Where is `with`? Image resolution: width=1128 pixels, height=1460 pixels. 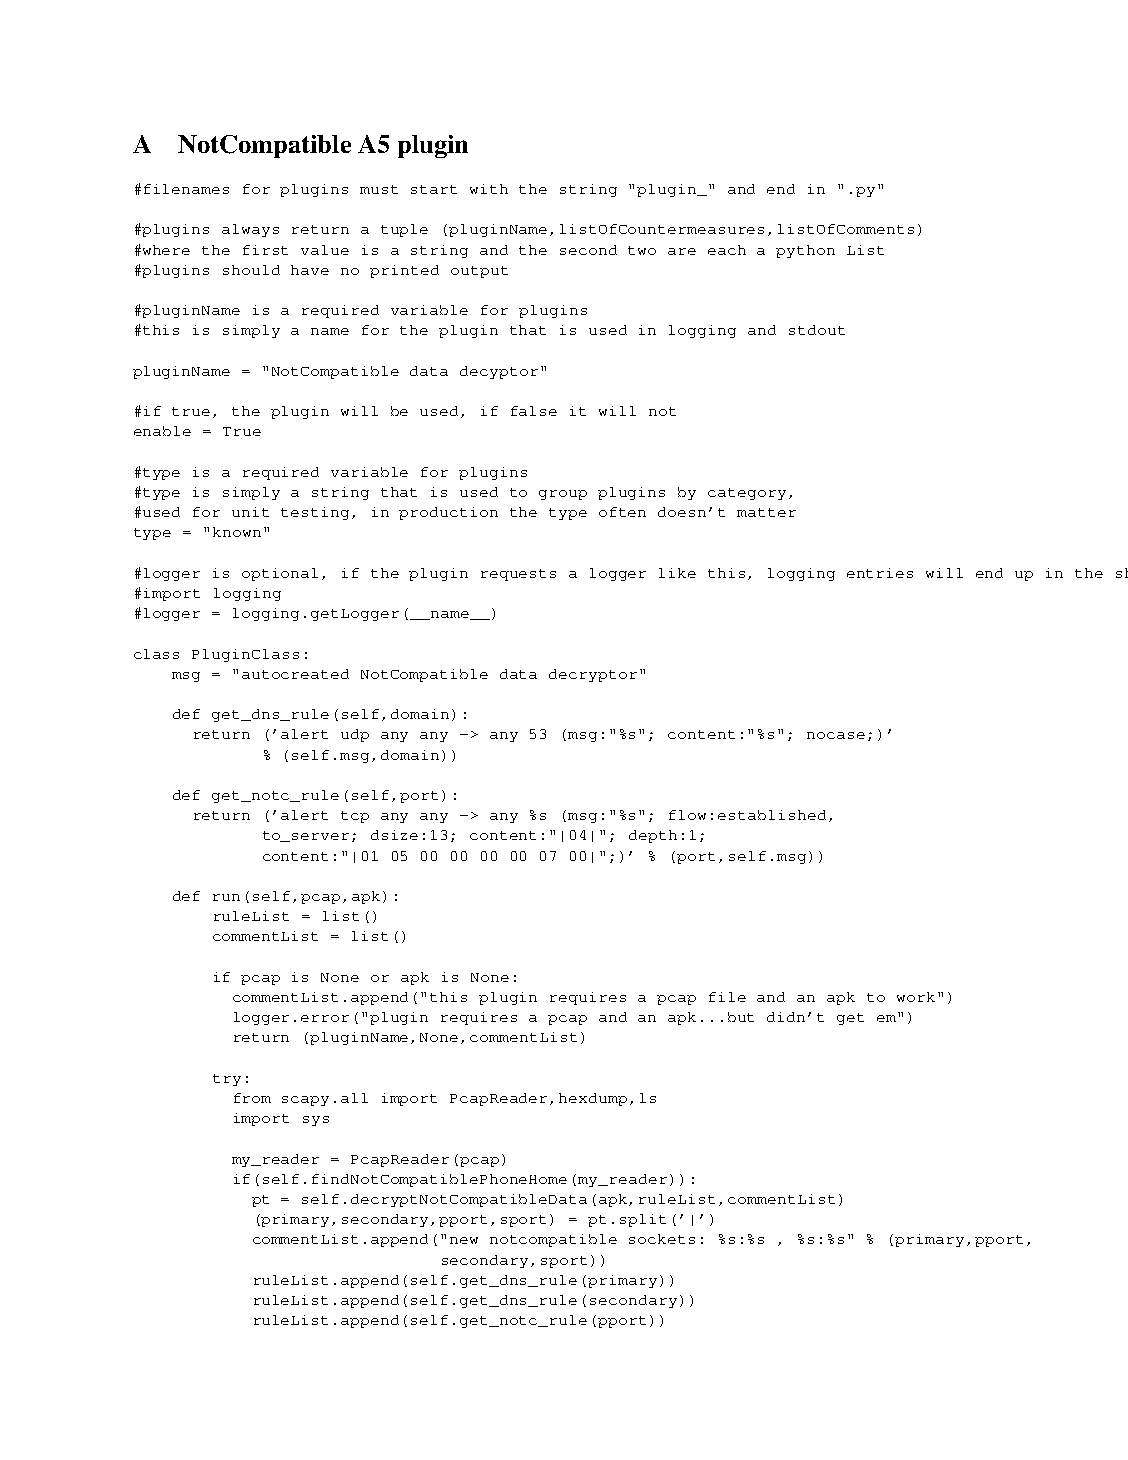
with is located at coordinates (489, 189).
